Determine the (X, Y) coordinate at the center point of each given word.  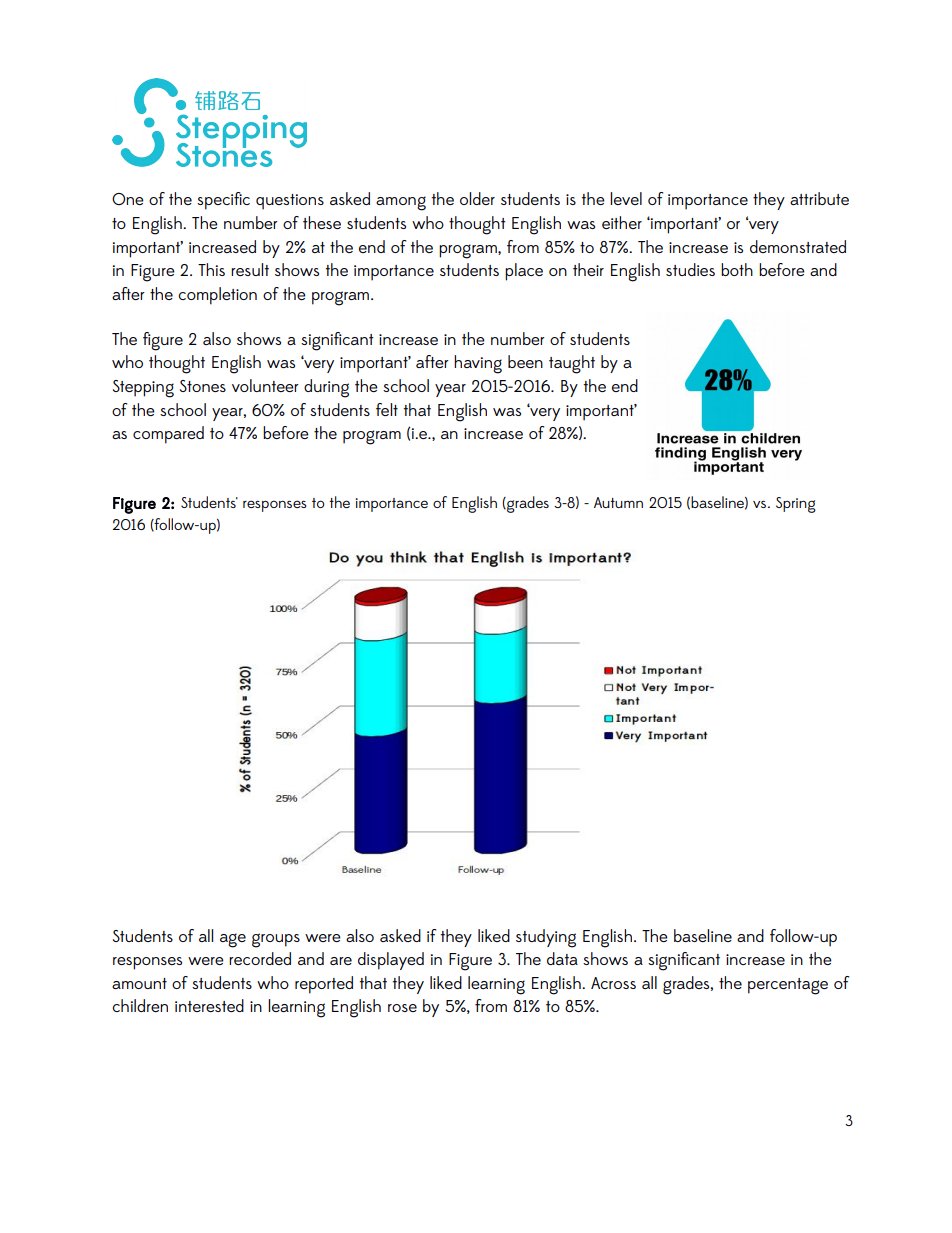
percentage (788, 986)
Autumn (618, 502)
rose (402, 1008)
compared (168, 435)
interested (209, 1005)
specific (223, 201)
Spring (796, 505)
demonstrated (798, 246)
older (477, 198)
